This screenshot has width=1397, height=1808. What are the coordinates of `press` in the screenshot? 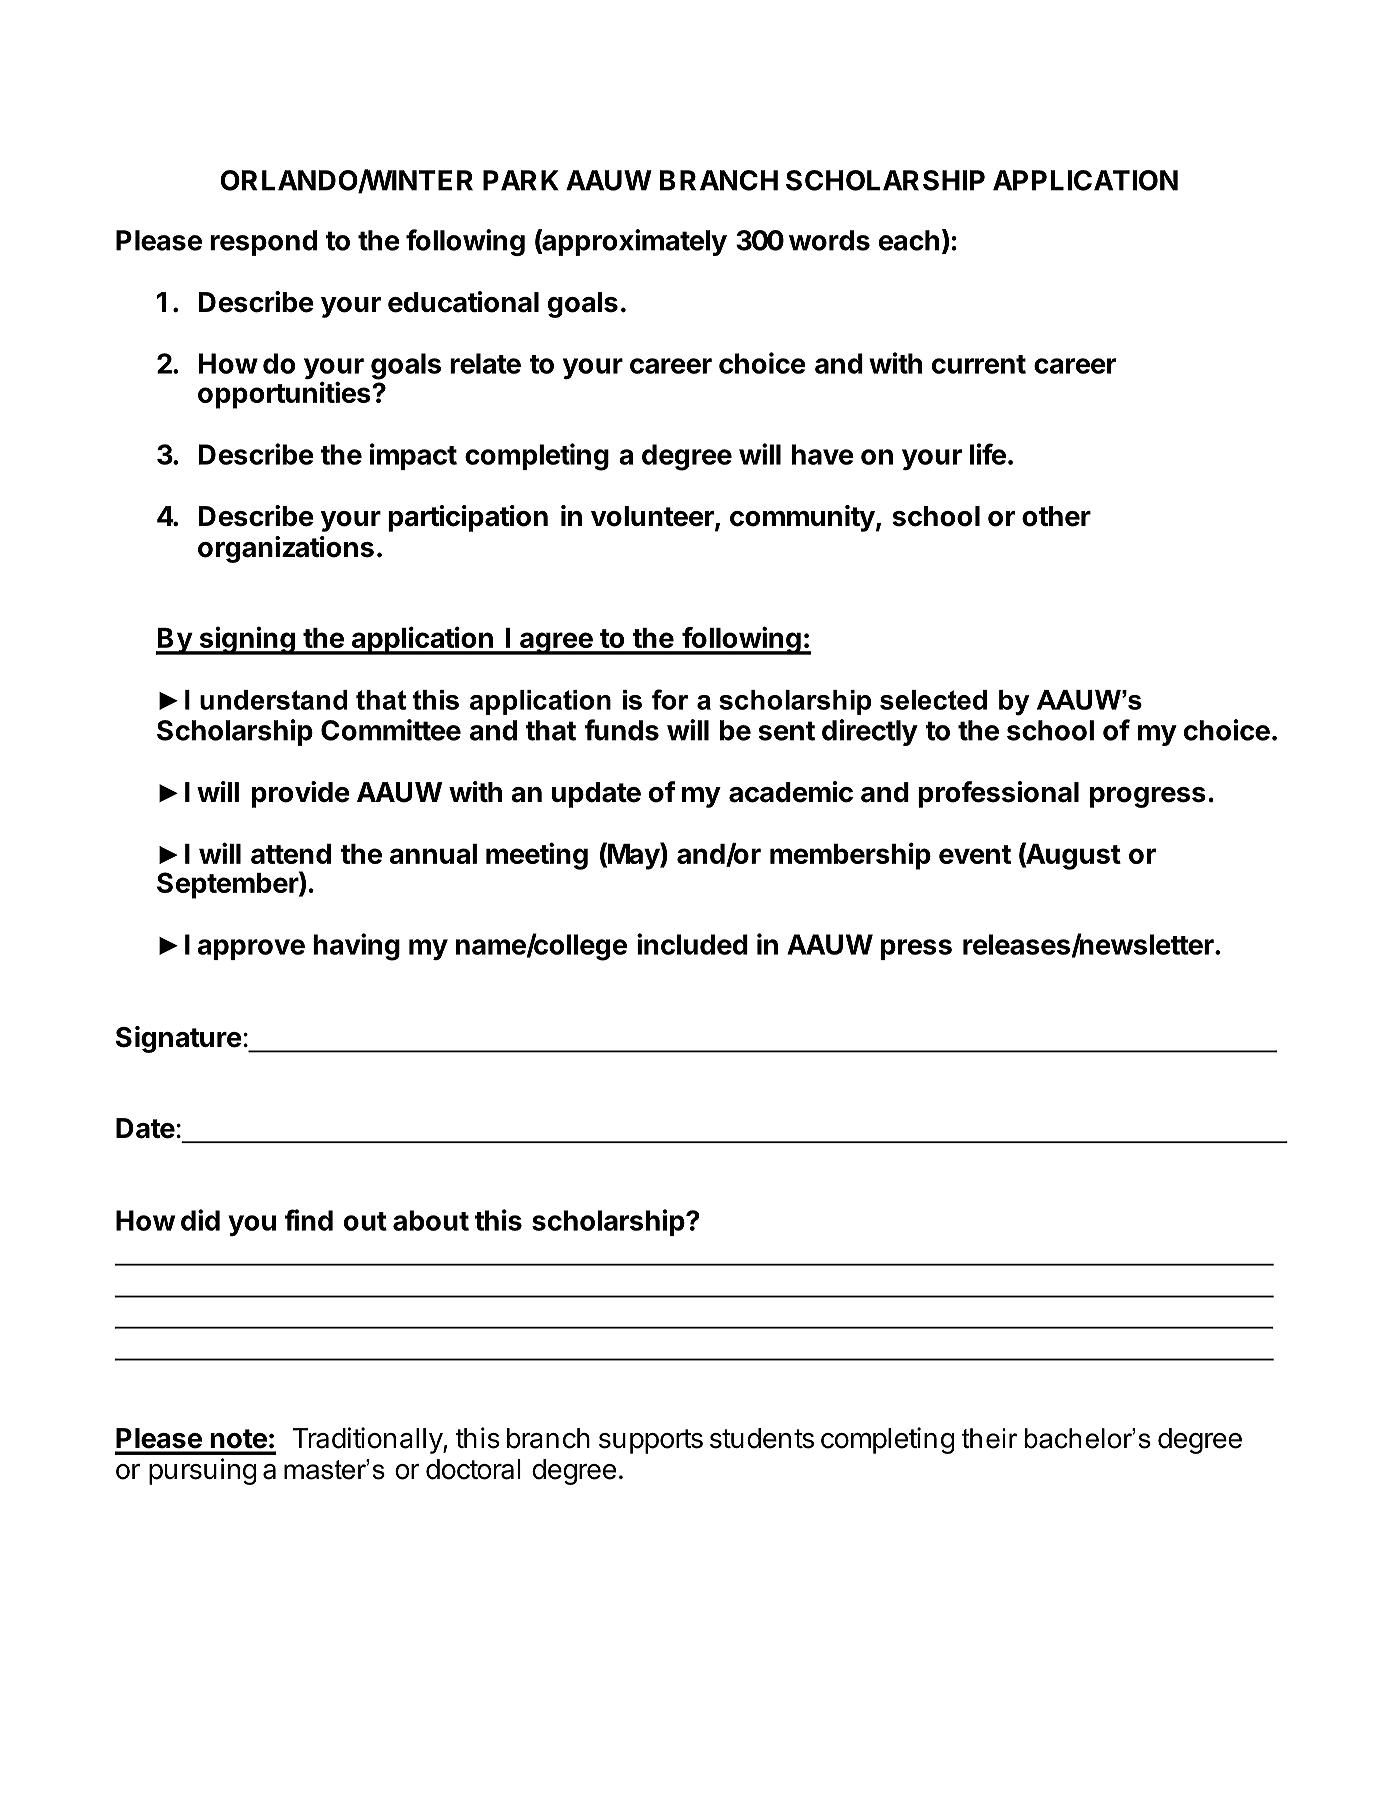 It's located at (916, 949).
